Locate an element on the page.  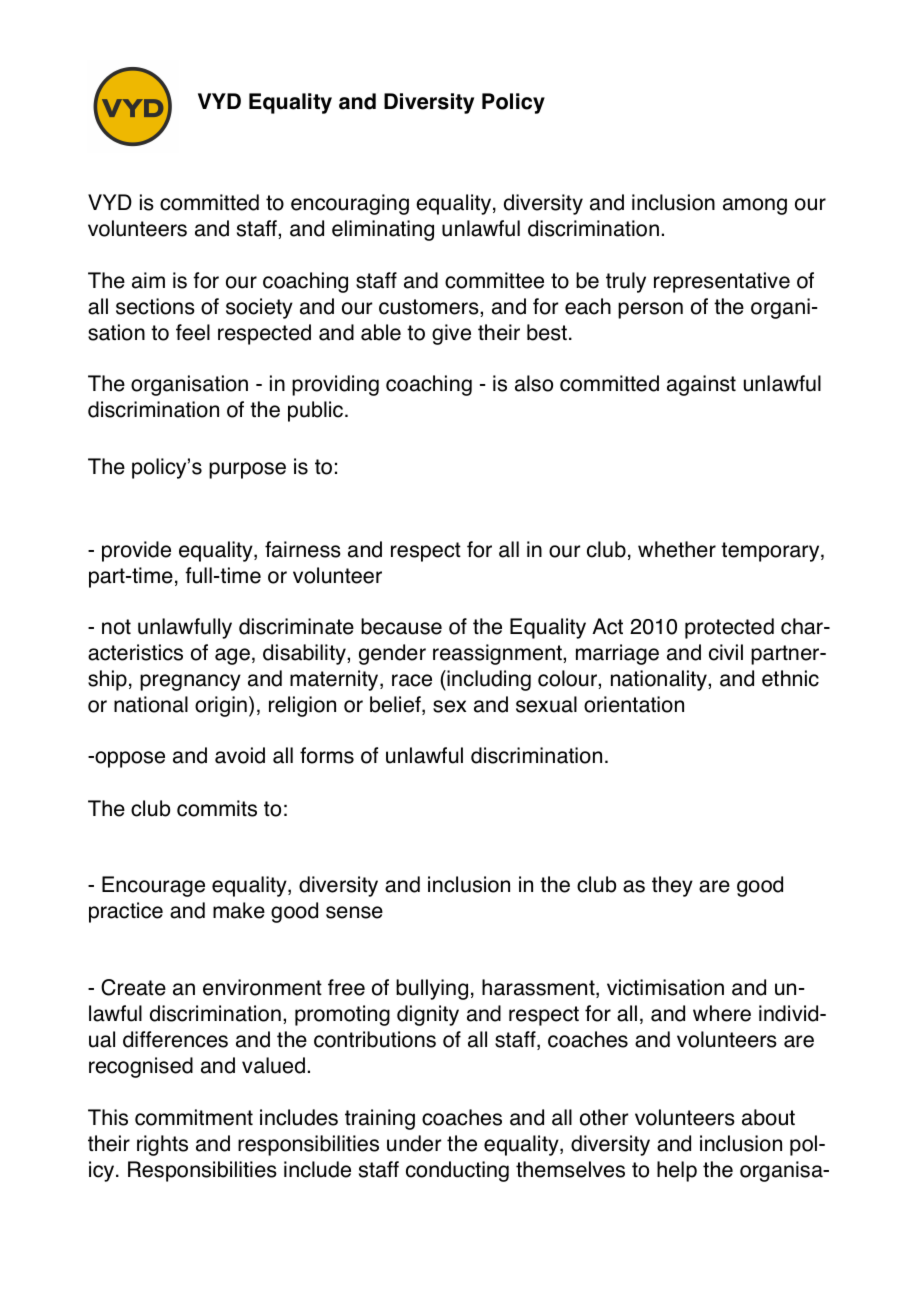
origin is located at coordinates (221, 706).
